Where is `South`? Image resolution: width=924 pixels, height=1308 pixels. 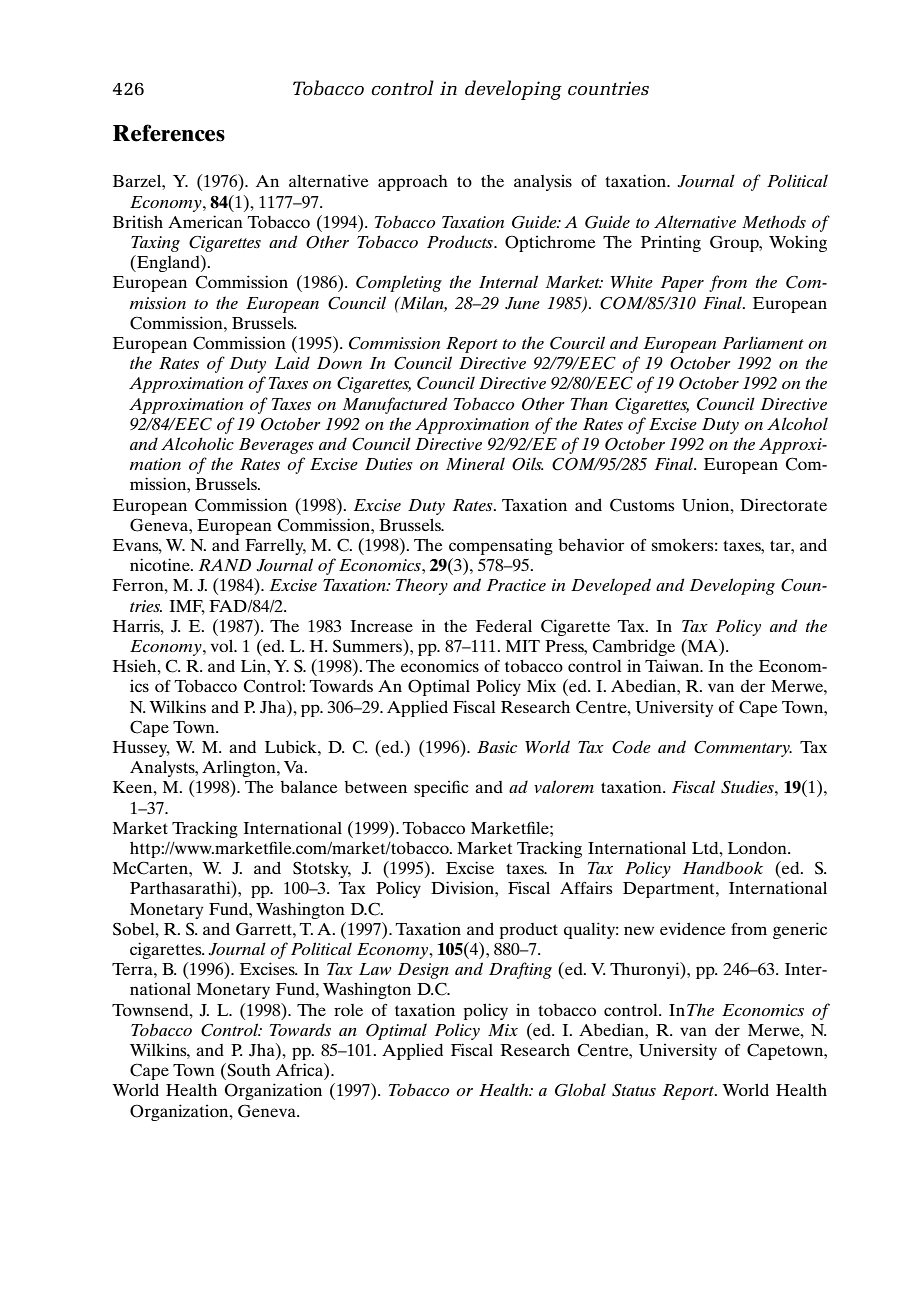 South is located at coordinates (248, 1070).
